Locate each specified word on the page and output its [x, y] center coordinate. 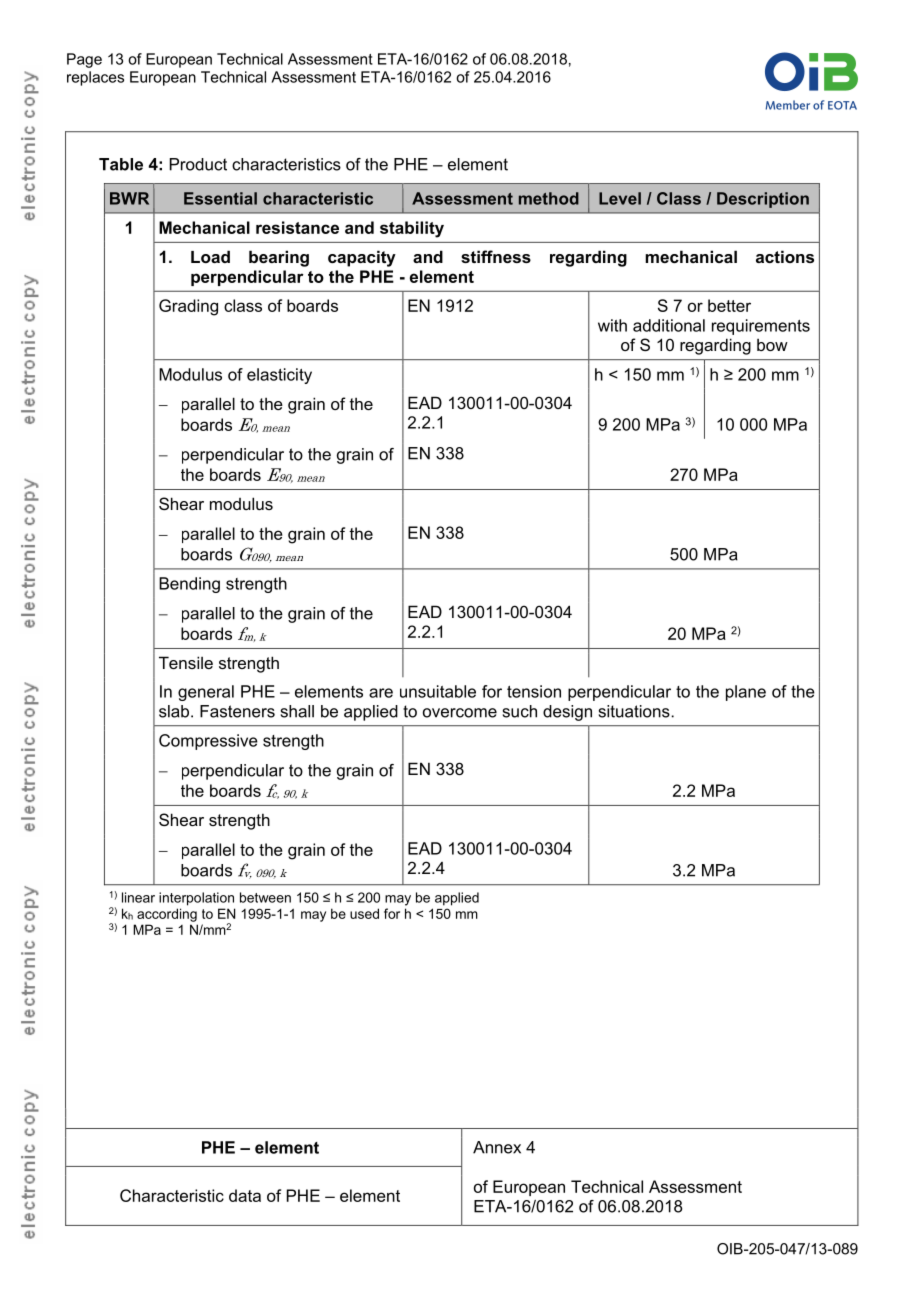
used [364, 913]
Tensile [186, 662]
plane [746, 693]
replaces [95, 78]
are [381, 693]
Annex [497, 1147]
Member [788, 105]
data [245, 1195]
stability [412, 229]
